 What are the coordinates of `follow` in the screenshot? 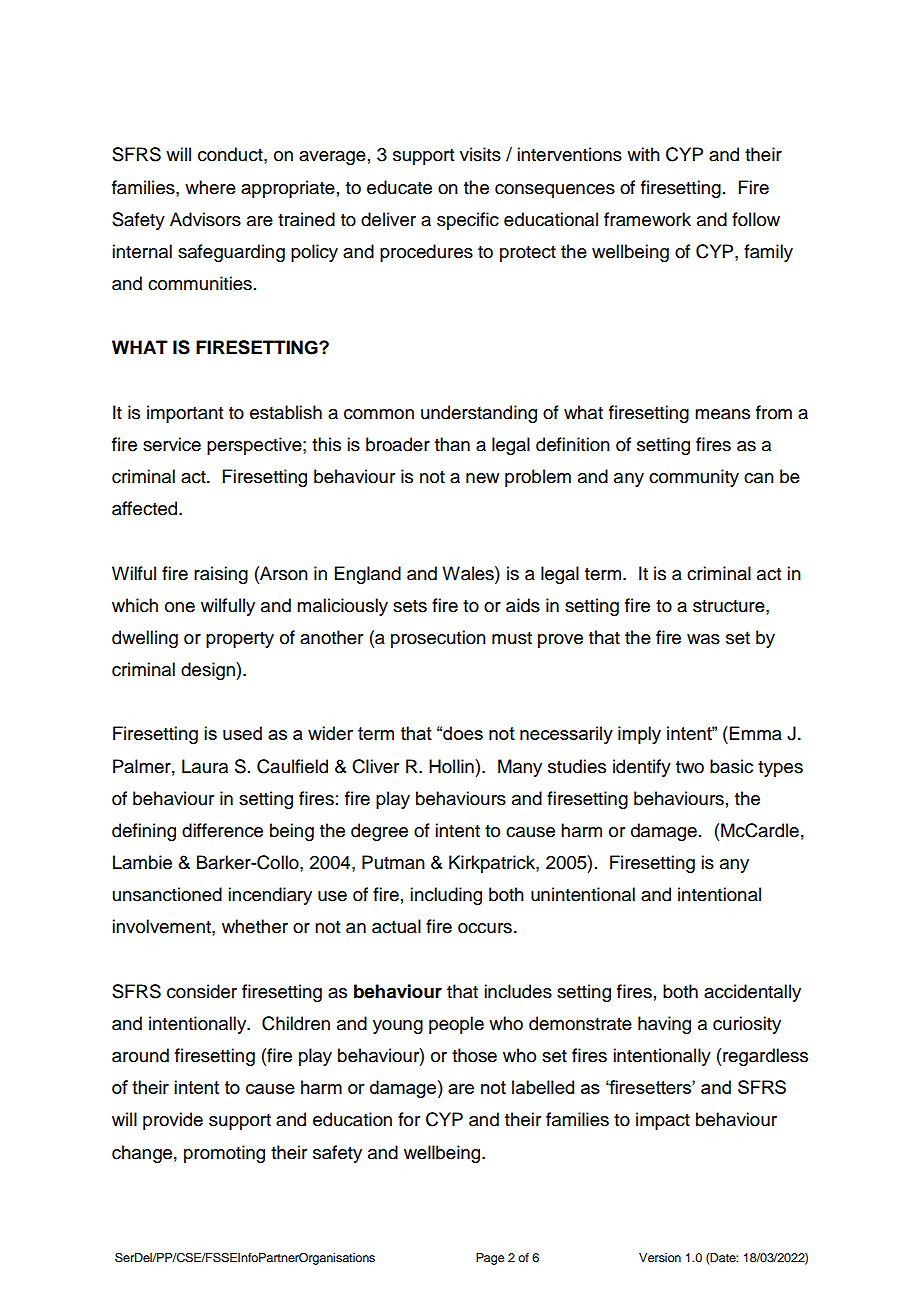 It's located at (756, 219).
